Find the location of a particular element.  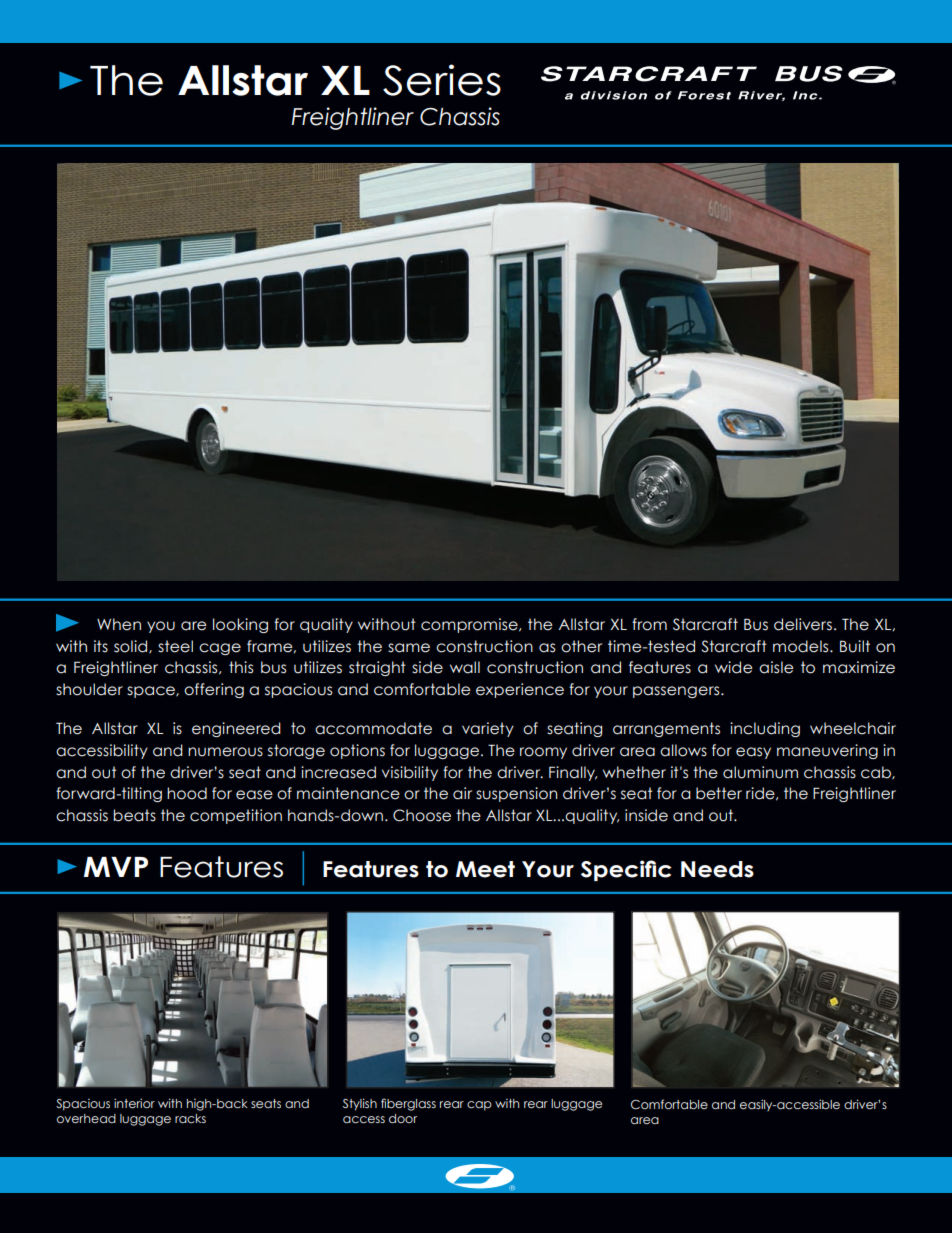

Series is located at coordinates (442, 80).
